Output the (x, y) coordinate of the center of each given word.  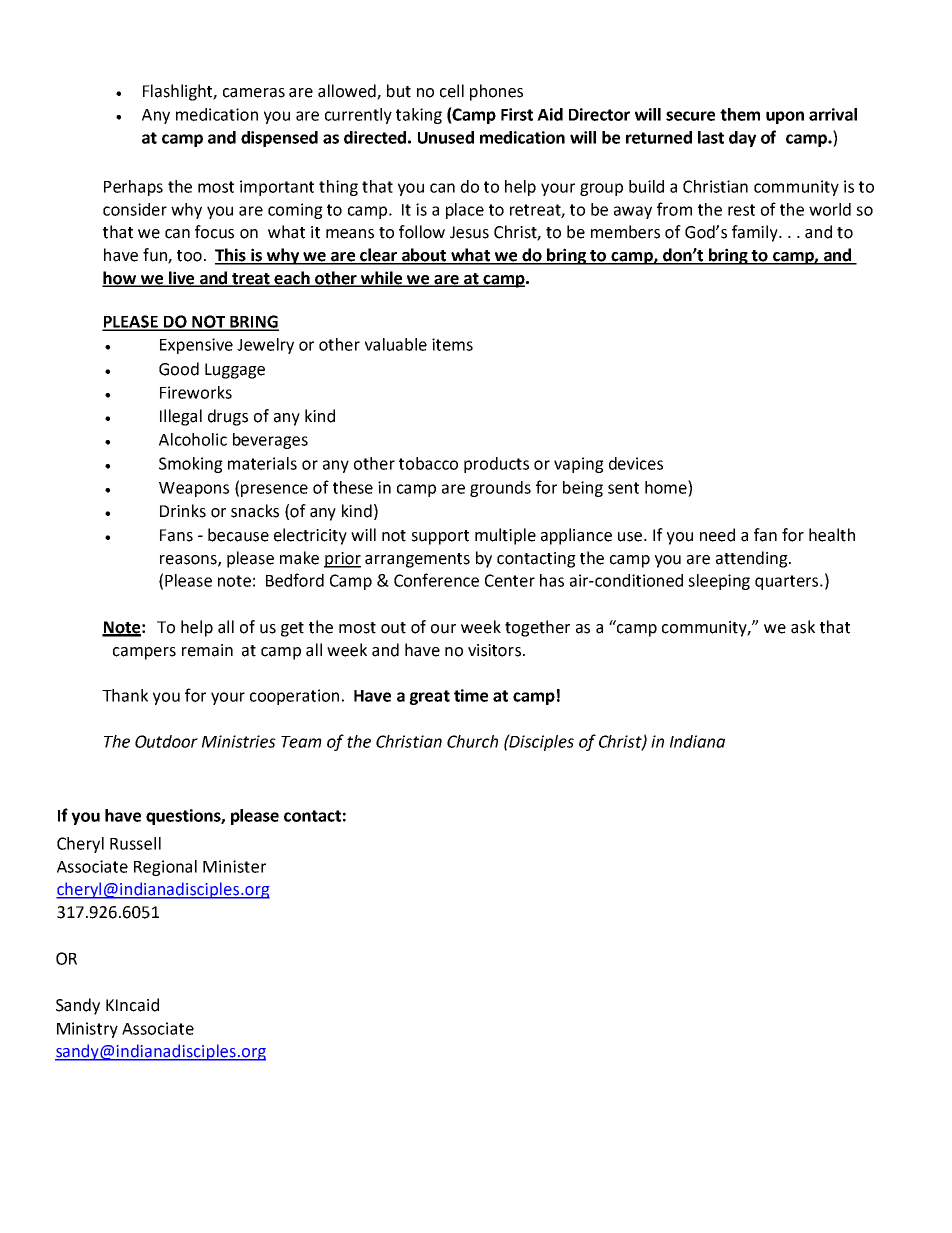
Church (472, 741)
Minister (234, 866)
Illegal (181, 417)
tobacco (428, 463)
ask (803, 627)
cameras (254, 93)
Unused (446, 137)
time (471, 695)
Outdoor (166, 741)
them (740, 114)
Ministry (87, 1030)
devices (636, 463)
